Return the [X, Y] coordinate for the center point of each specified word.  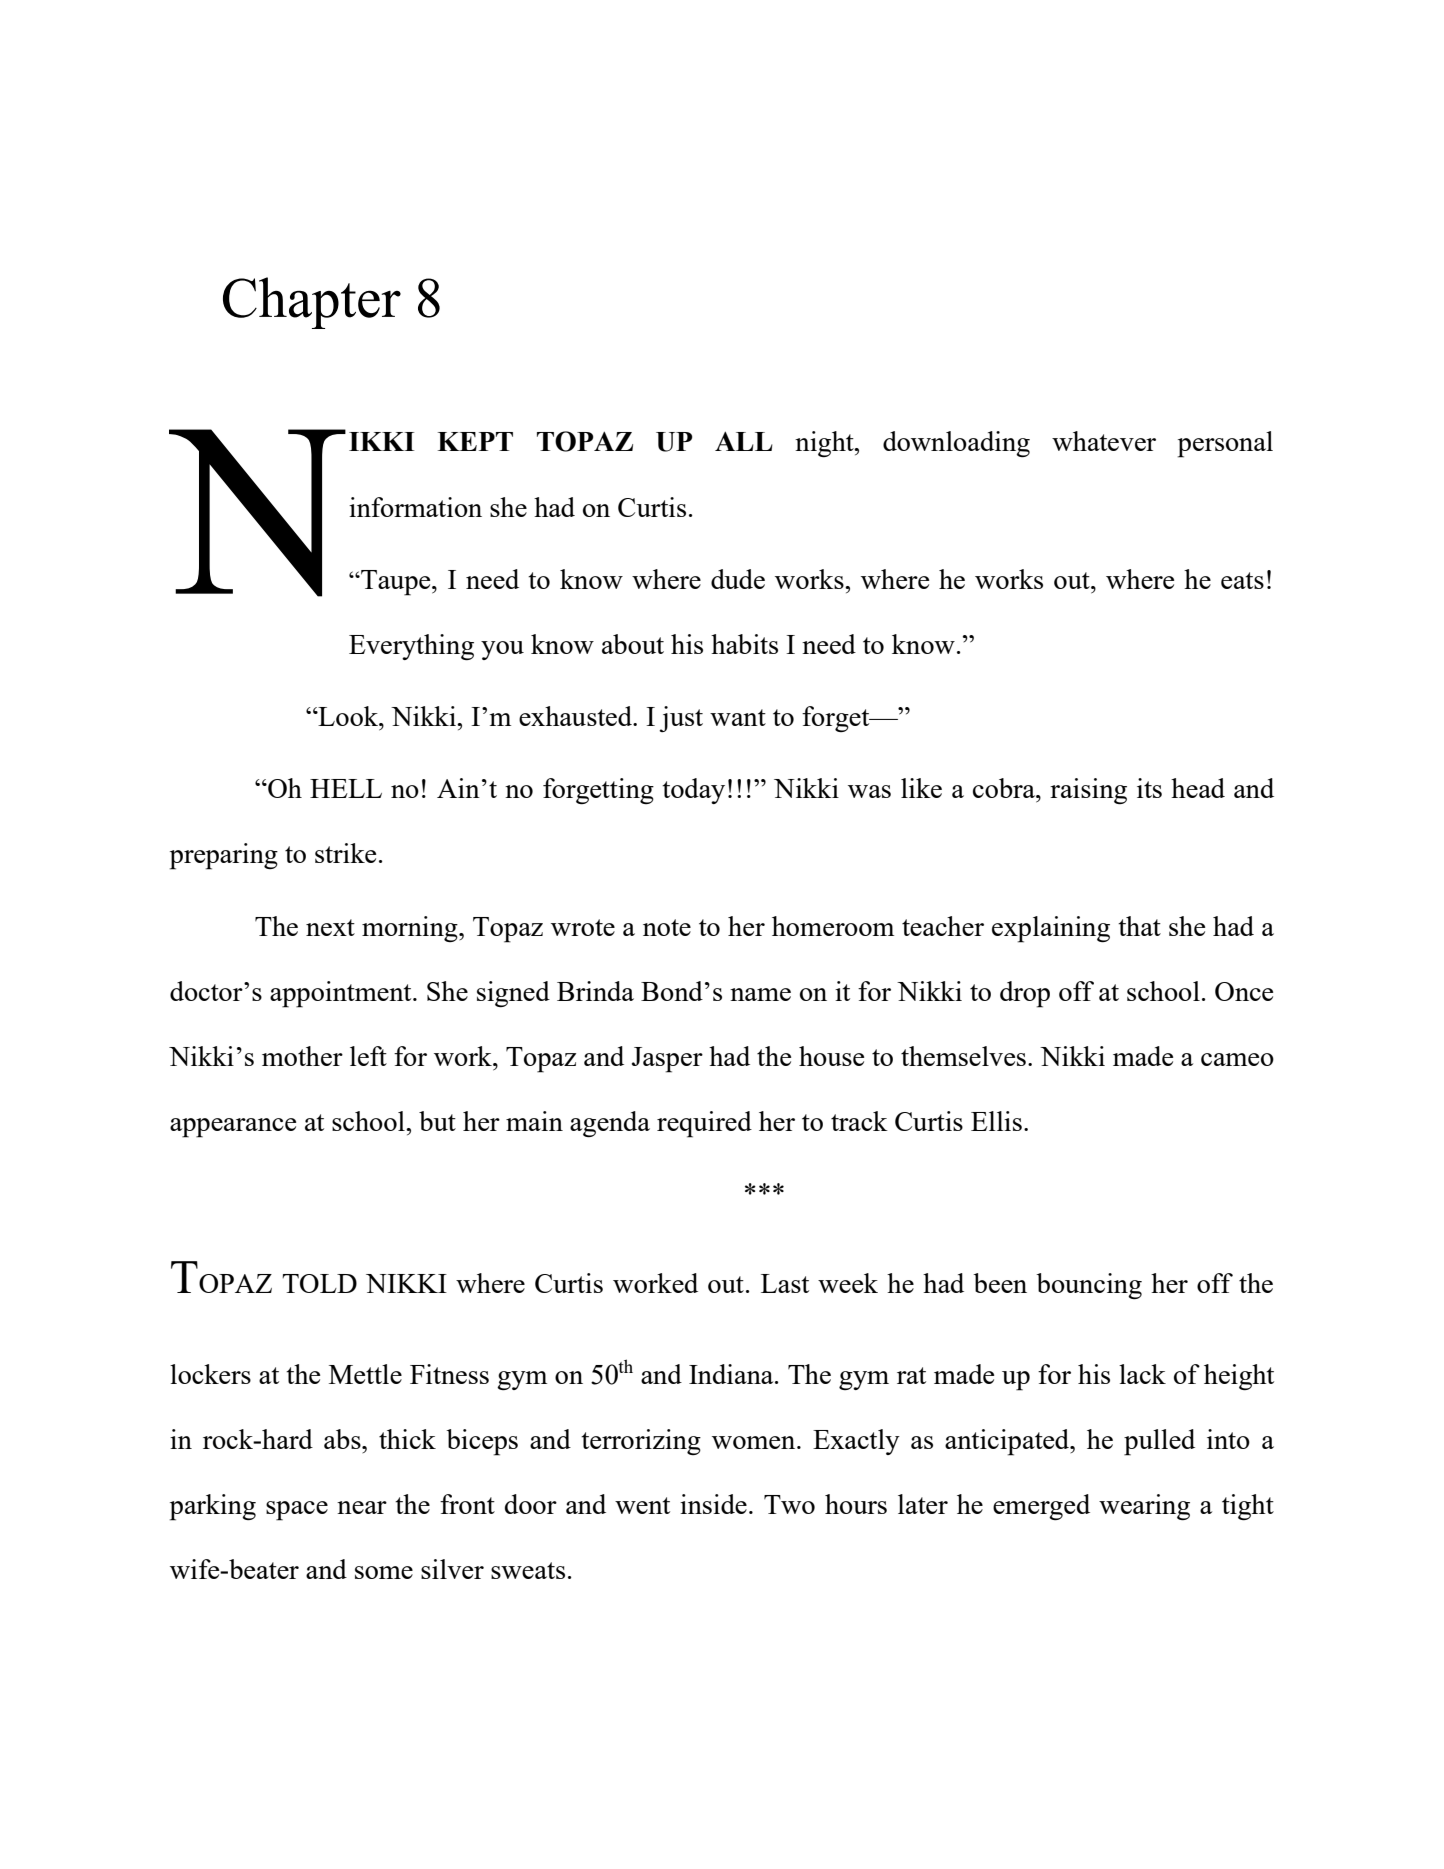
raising [1088, 791]
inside [713, 1504]
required [704, 1124]
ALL [744, 441]
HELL [346, 788]
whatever [1104, 441]
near [362, 1507]
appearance [233, 1128]
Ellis [996, 1121]
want [738, 717]
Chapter [312, 303]
